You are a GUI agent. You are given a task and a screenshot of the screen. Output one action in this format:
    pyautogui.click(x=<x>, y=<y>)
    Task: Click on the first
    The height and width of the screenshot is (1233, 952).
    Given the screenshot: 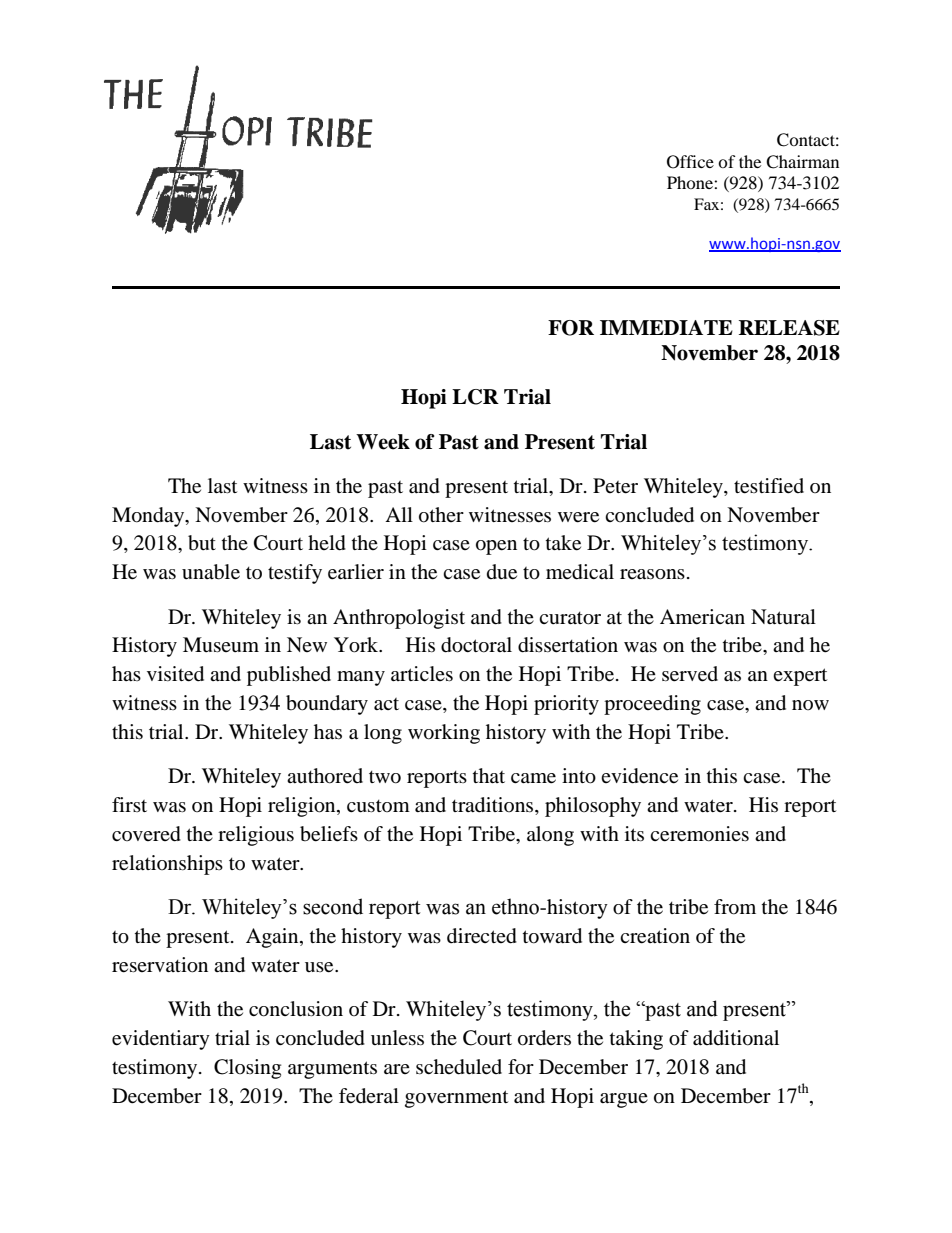 What is the action you would take?
    pyautogui.click(x=129, y=804)
